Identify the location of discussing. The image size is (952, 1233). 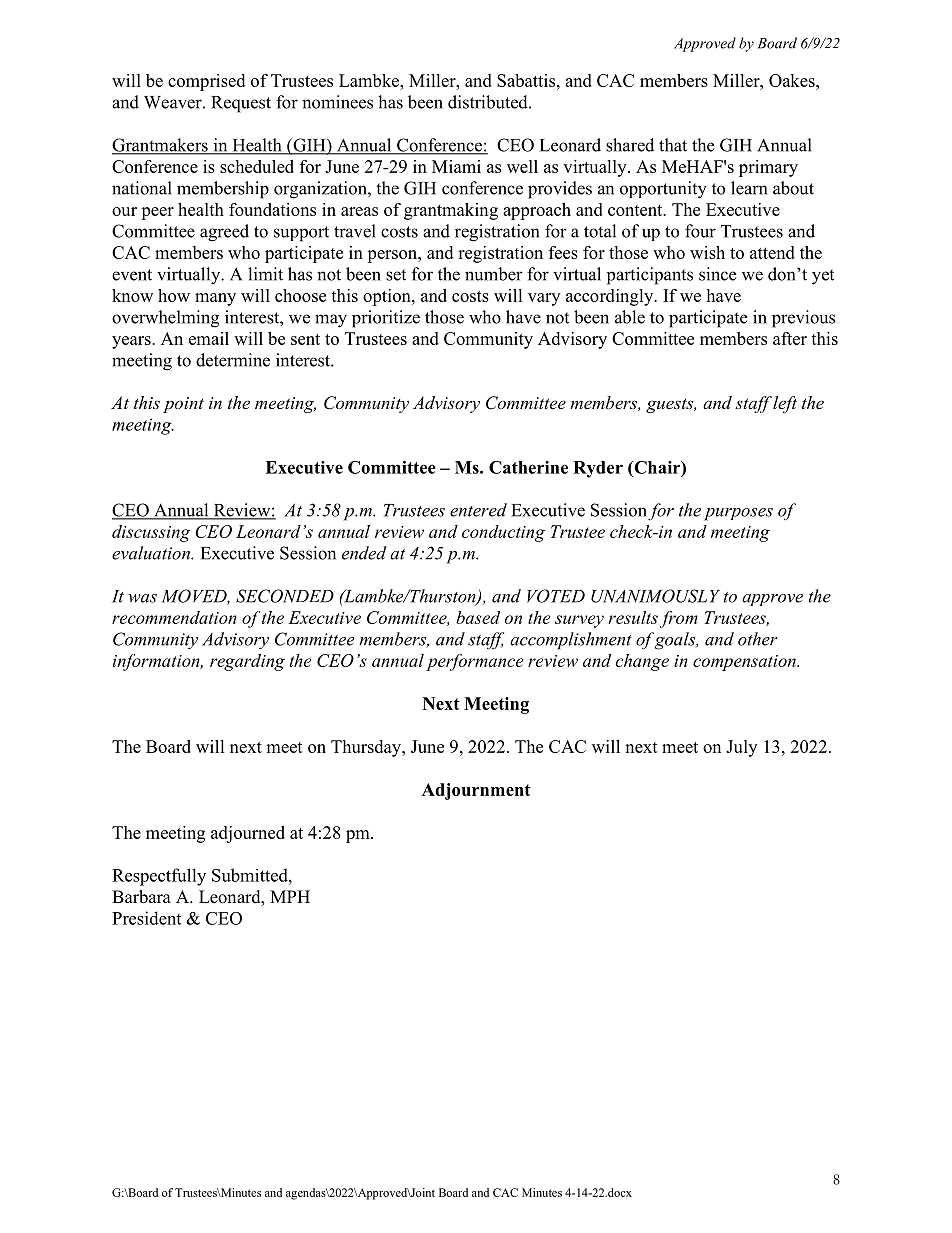
(151, 533).
